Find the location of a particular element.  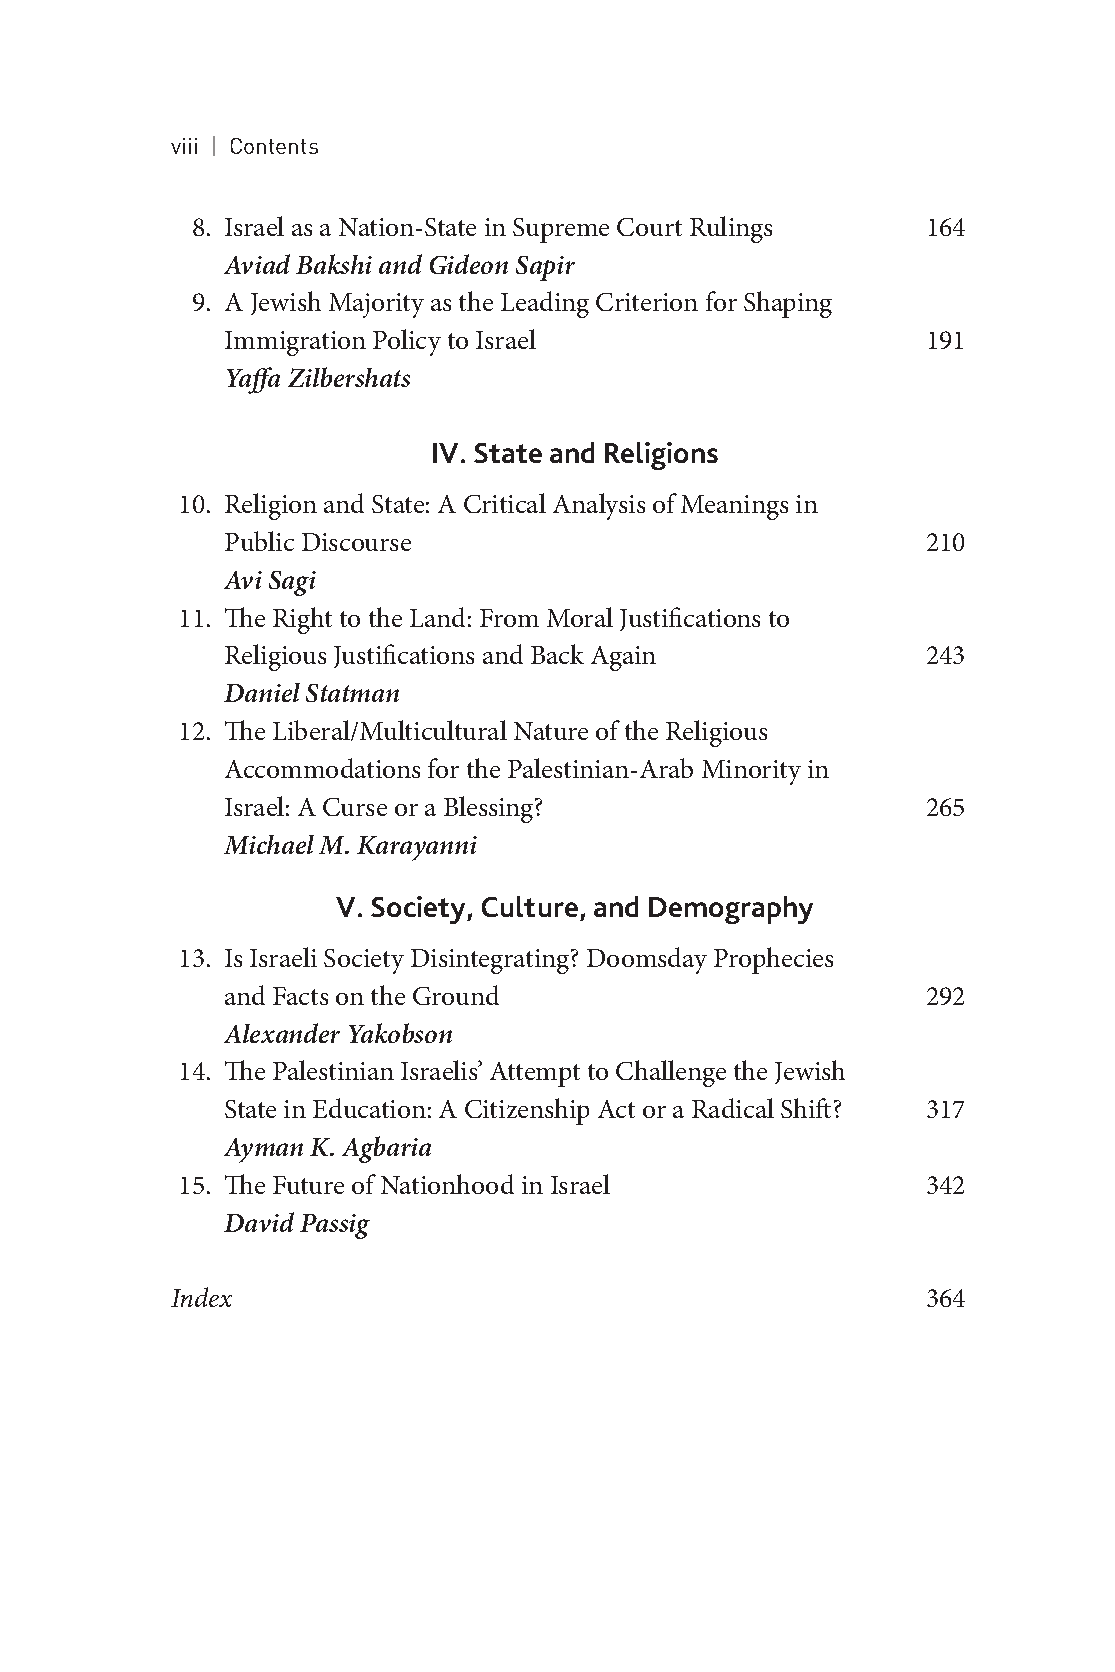

Right is located at coordinates (302, 620).
